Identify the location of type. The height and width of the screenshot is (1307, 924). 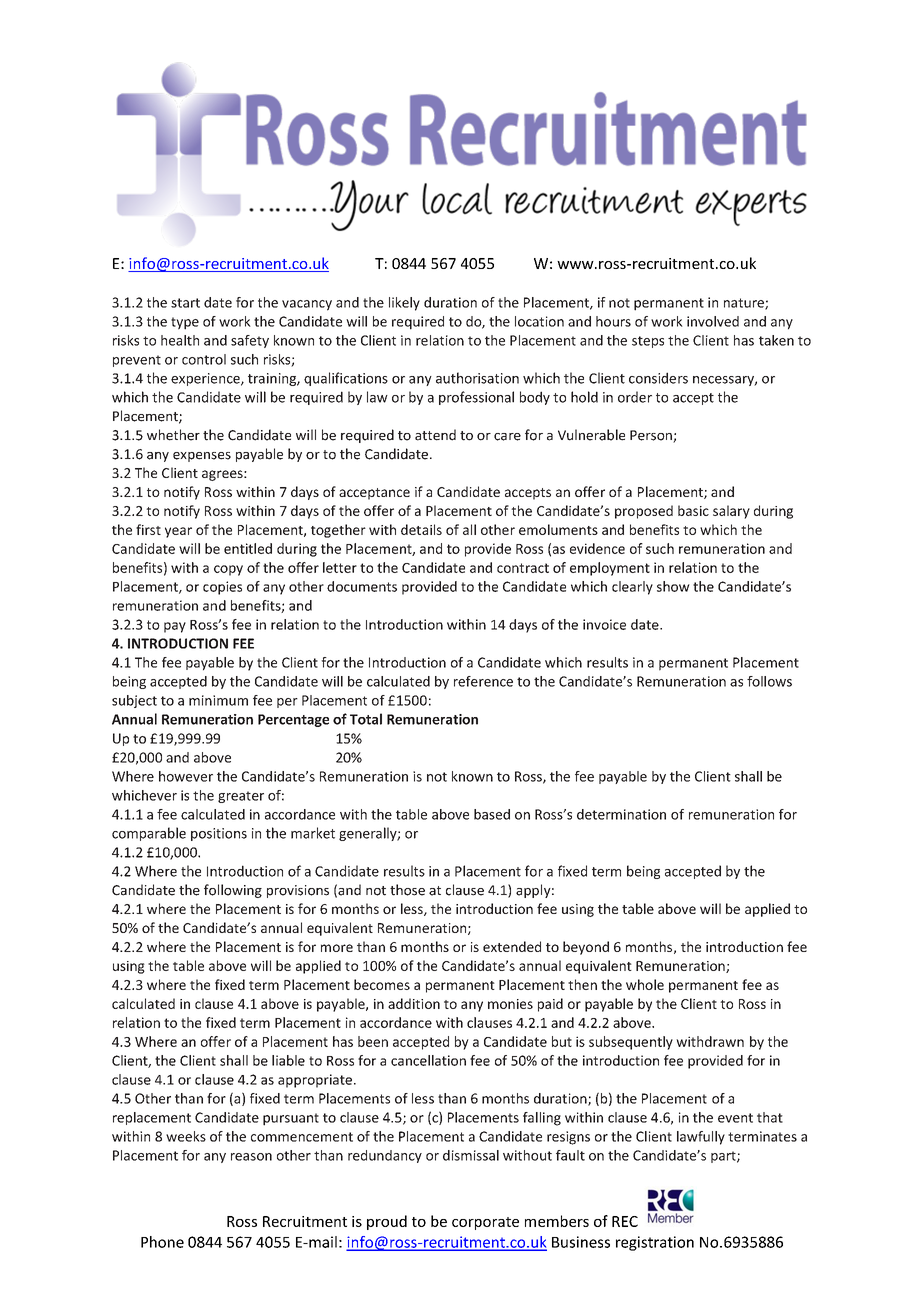
(185, 323).
